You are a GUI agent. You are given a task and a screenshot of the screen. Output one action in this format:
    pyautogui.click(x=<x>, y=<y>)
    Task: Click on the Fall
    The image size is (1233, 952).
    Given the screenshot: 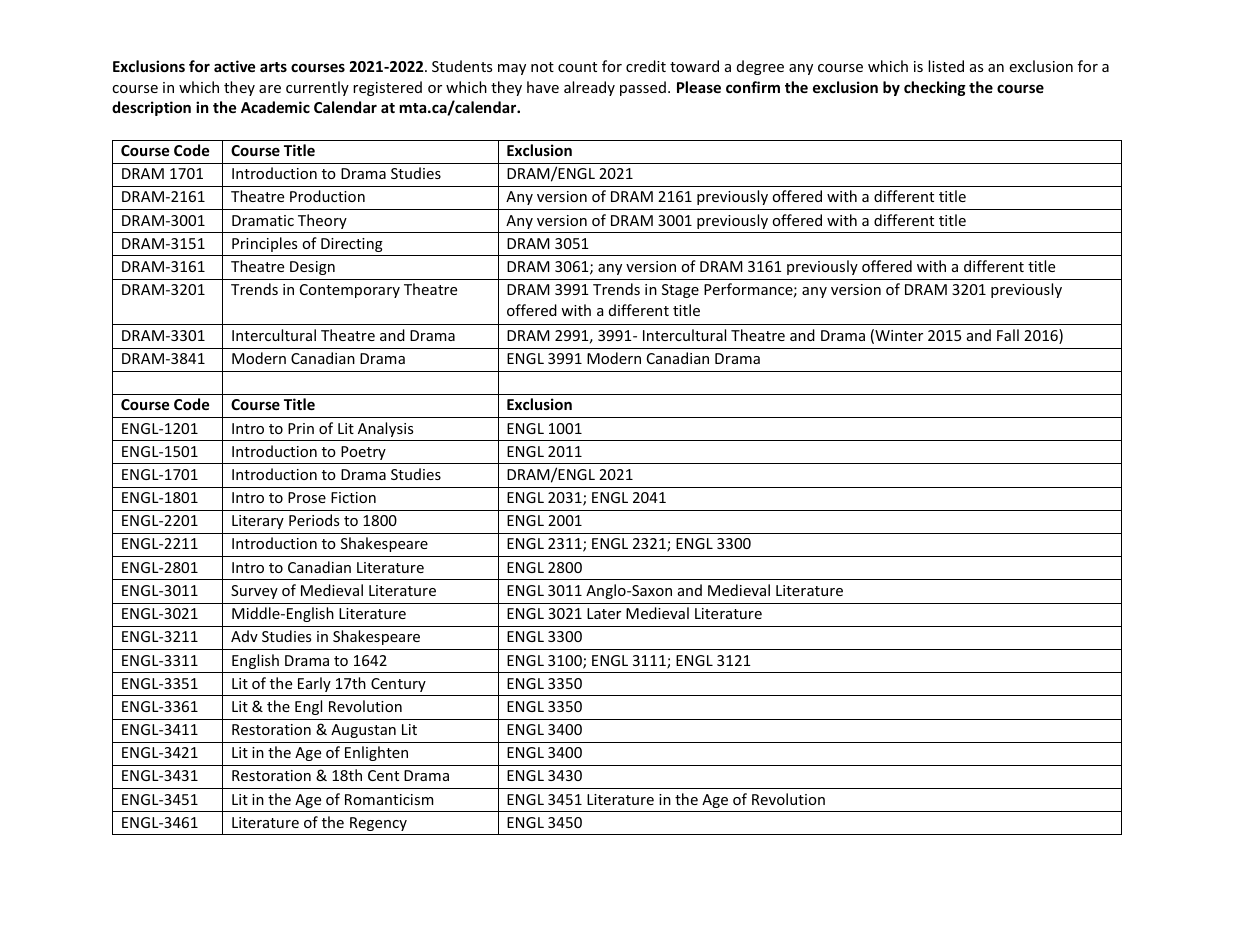 What is the action you would take?
    pyautogui.click(x=1008, y=335)
